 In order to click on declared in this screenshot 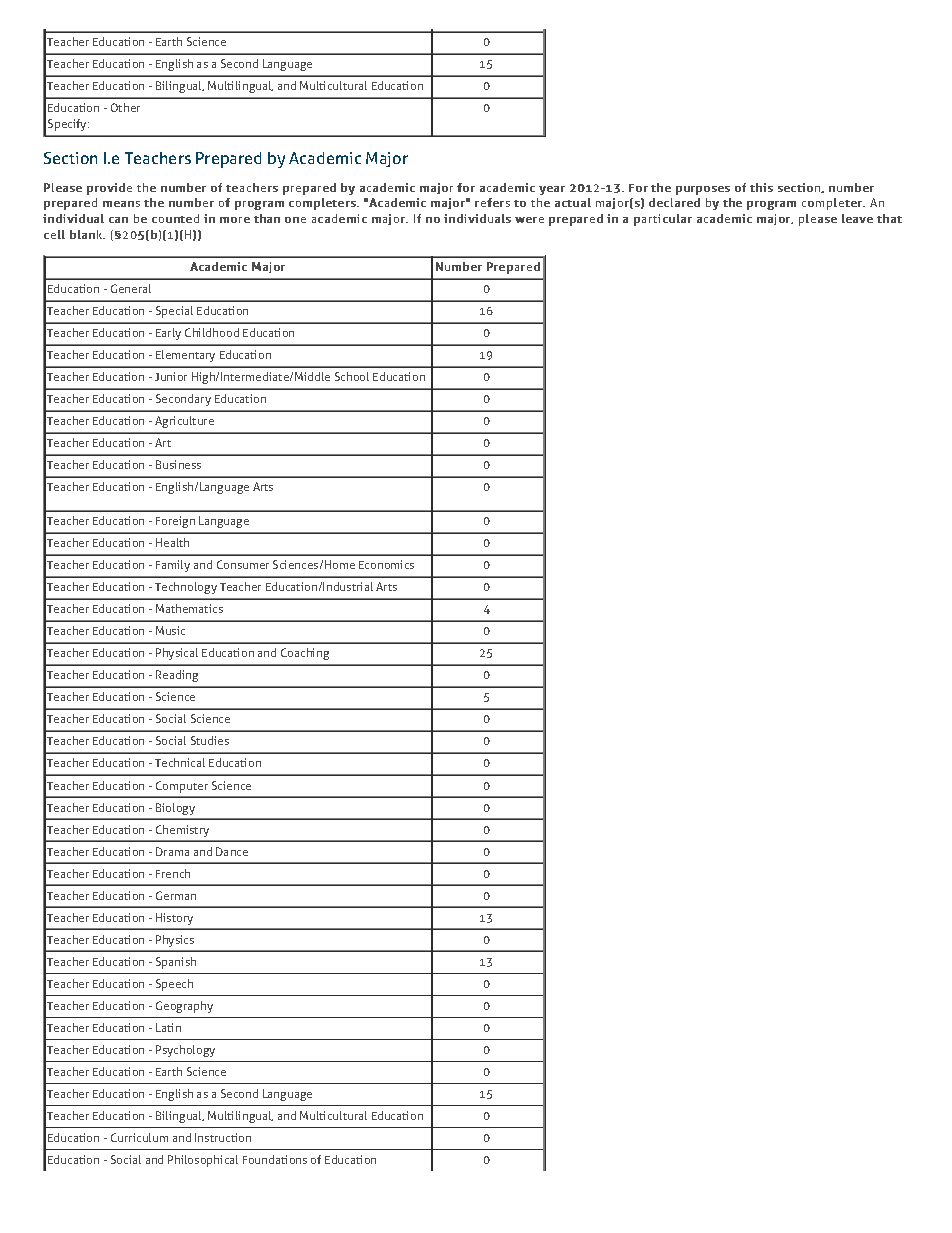, I will do `click(674, 202)`.
